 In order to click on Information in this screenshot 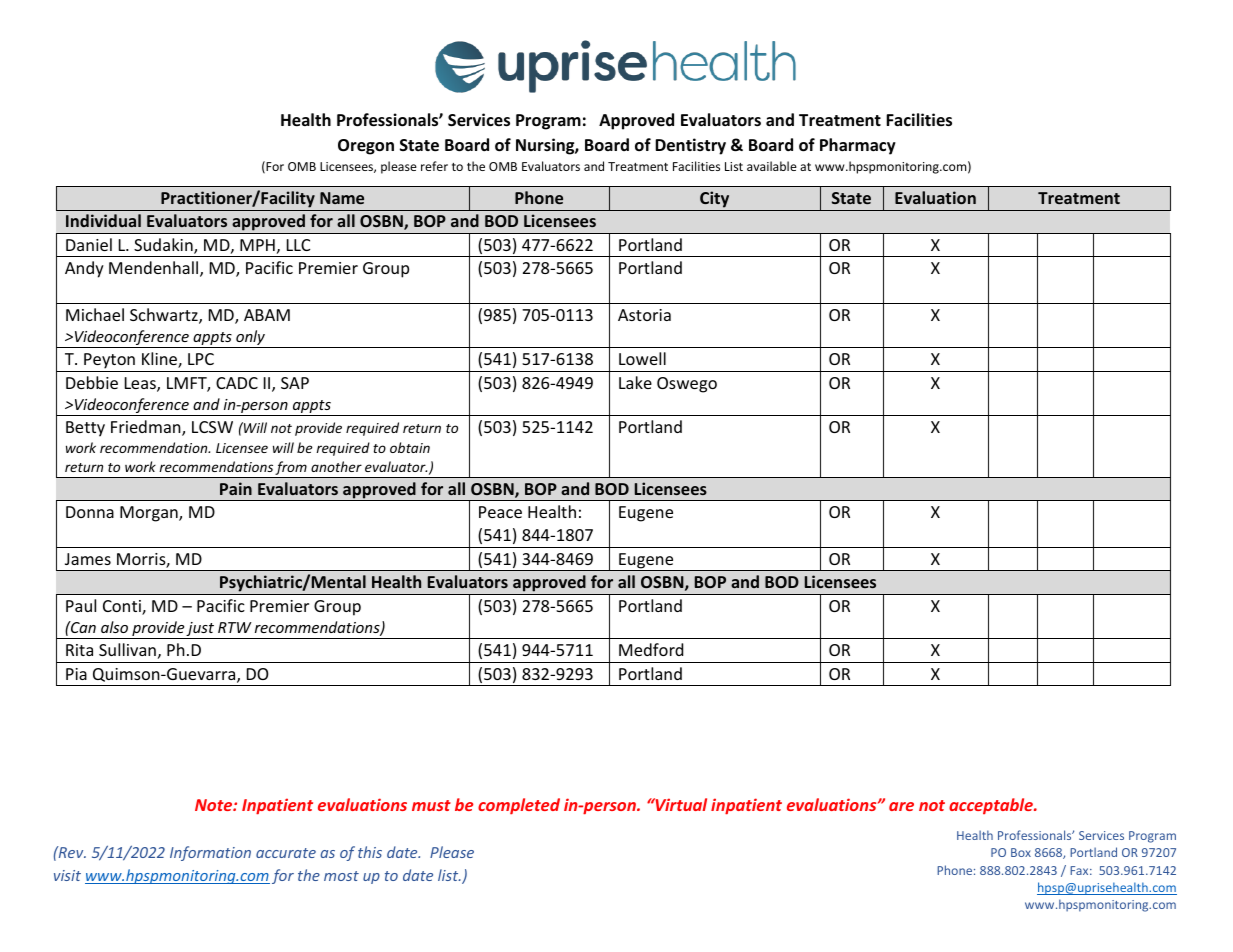, I will do `click(210, 853)`.
